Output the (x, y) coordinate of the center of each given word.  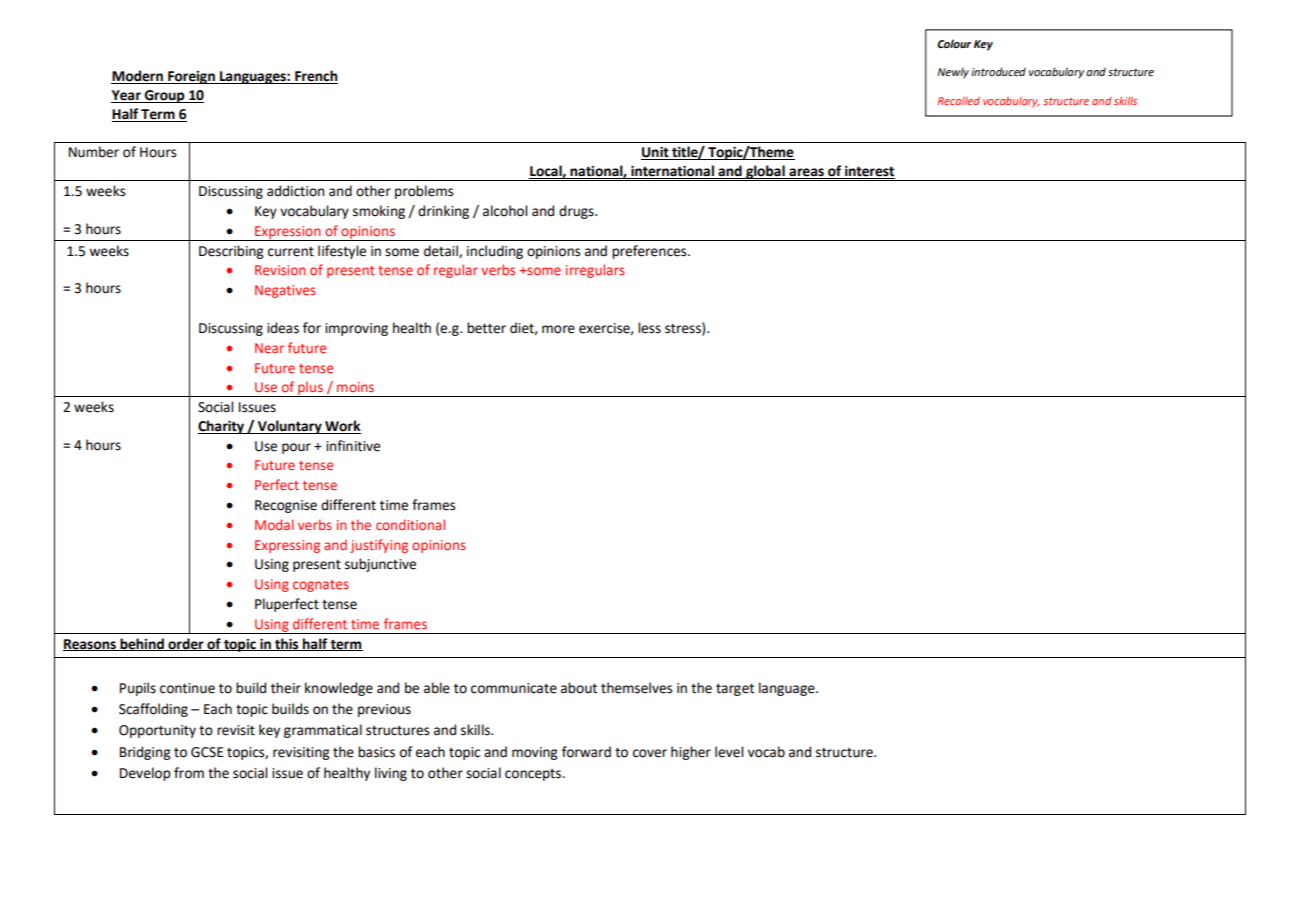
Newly (953, 73)
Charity (222, 427)
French (315, 77)
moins (355, 387)
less (649, 328)
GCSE (207, 752)
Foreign (191, 77)
